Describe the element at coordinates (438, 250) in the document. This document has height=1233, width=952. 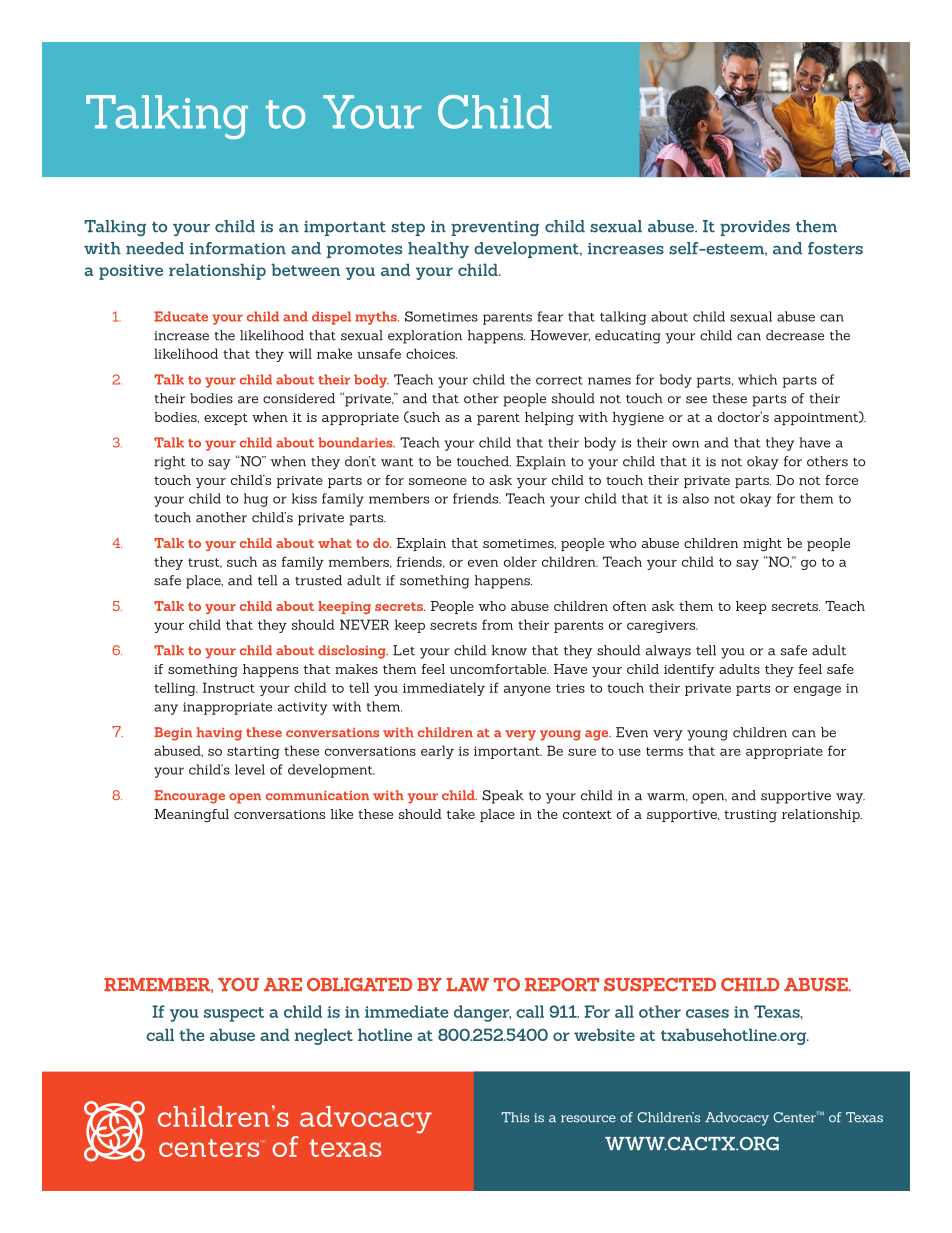
I see `healthy` at that location.
